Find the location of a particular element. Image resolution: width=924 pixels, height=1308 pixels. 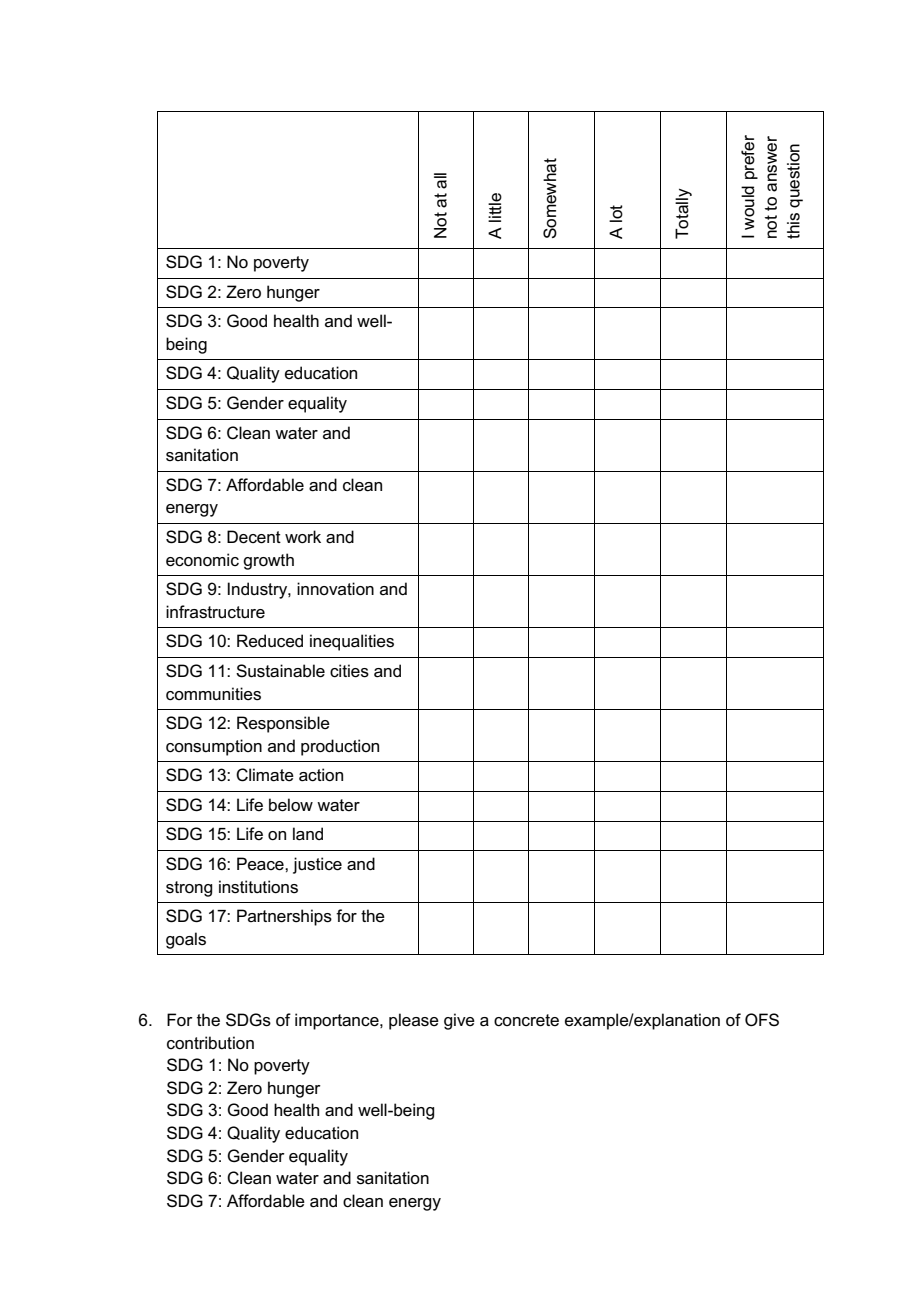

innovation is located at coordinates (335, 588).
